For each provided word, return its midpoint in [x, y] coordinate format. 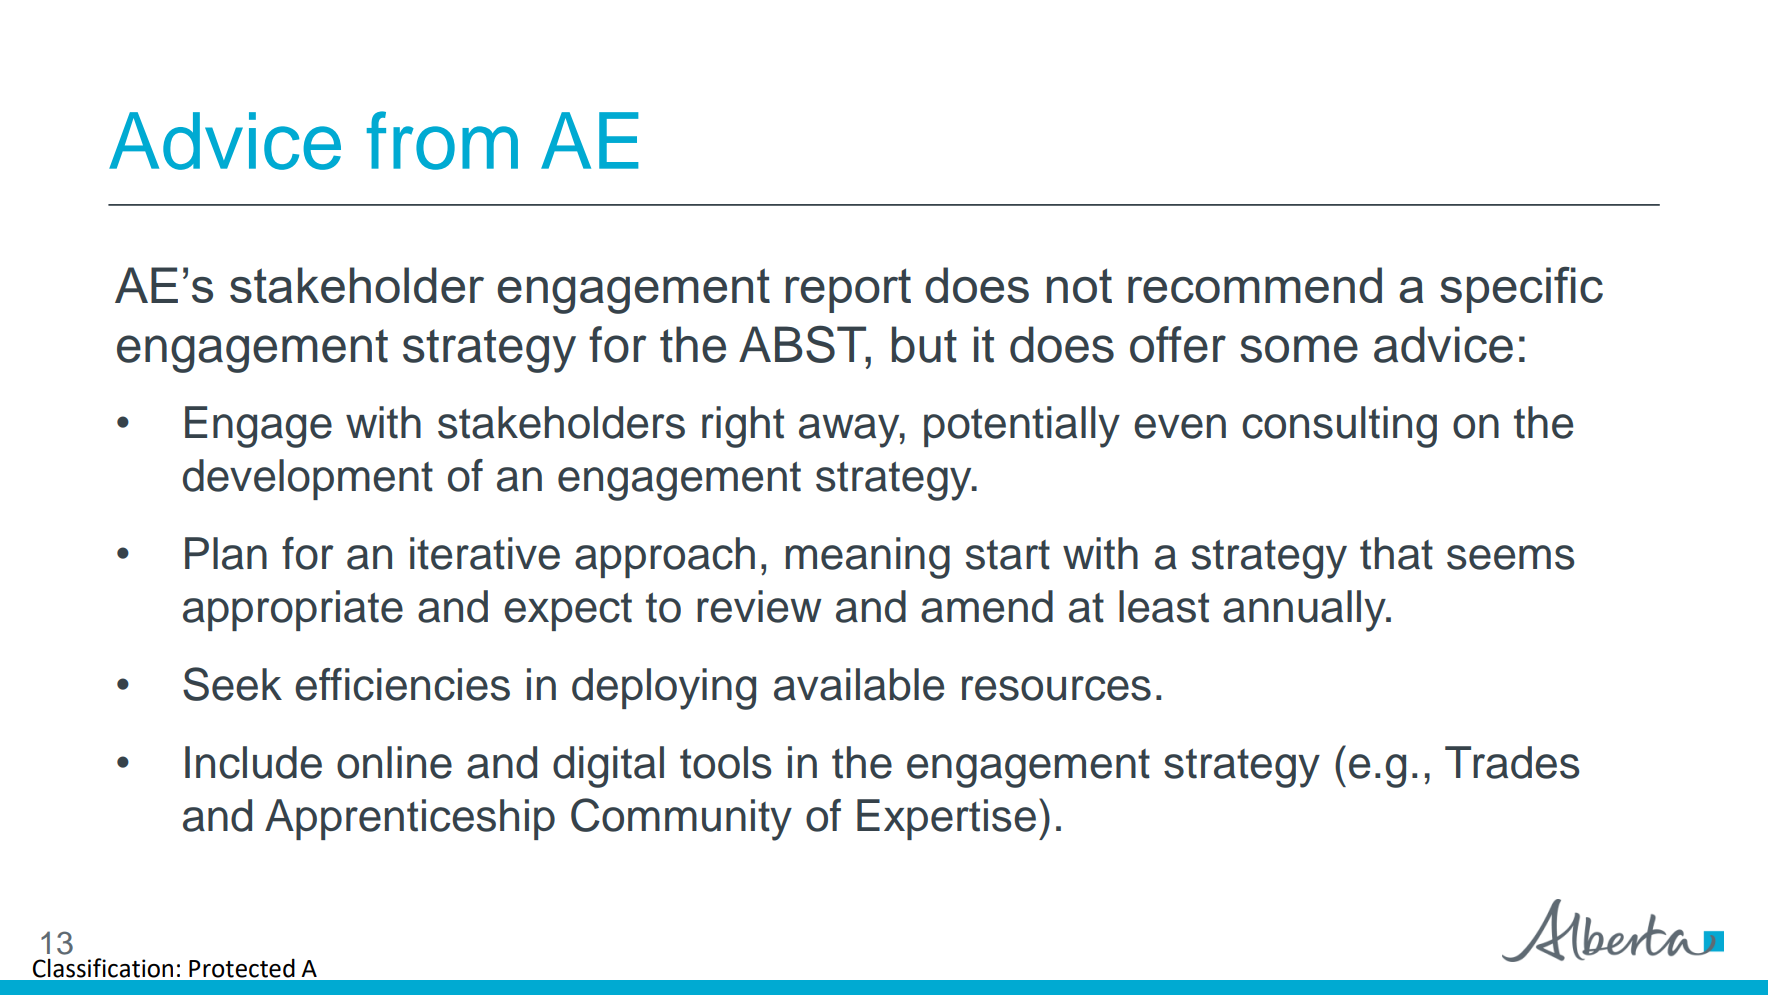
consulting [1339, 427]
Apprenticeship [410, 819]
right [743, 427]
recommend [1255, 285]
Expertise [946, 819]
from [442, 140]
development [308, 479]
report [848, 290]
